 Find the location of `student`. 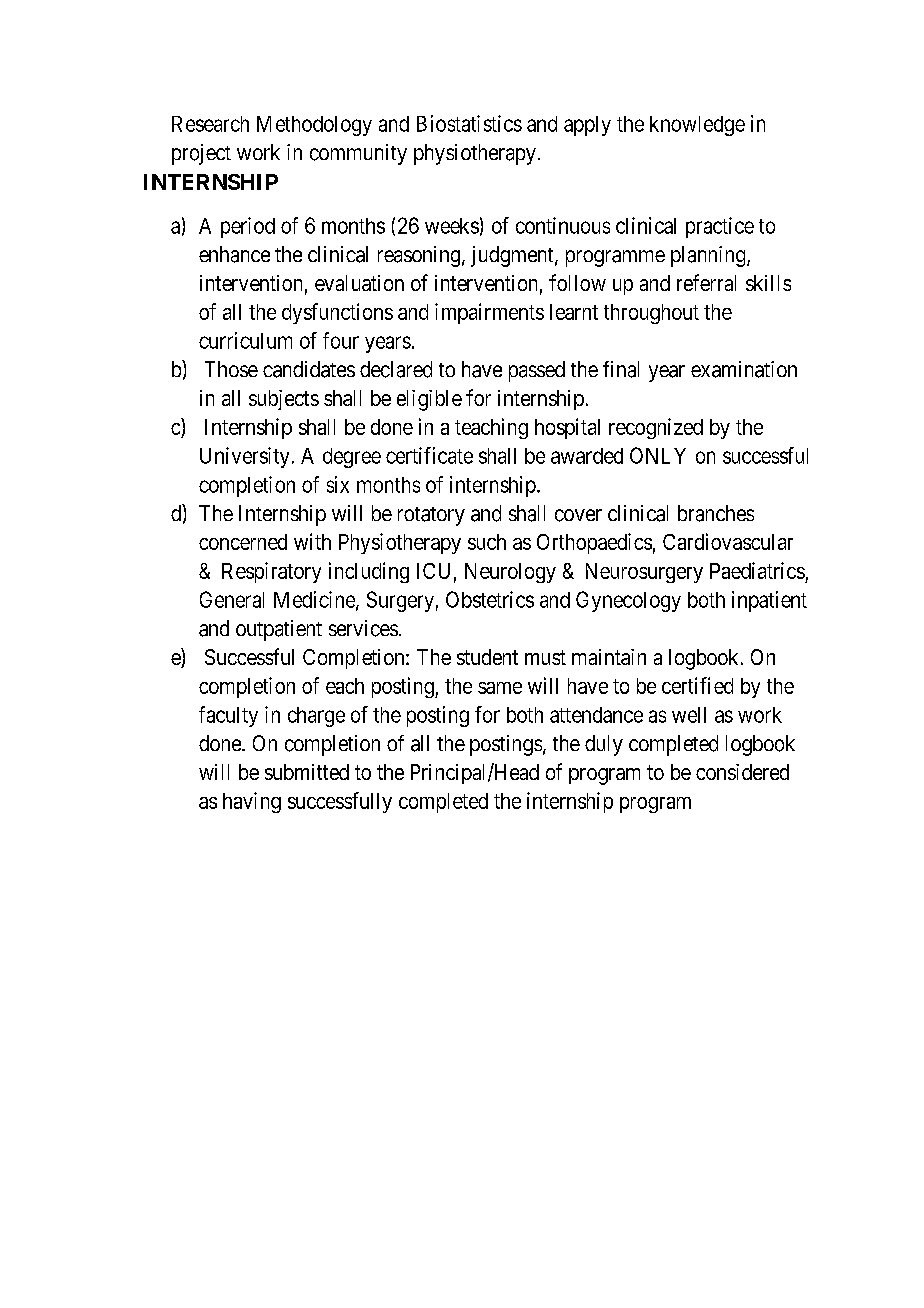

student is located at coordinates (487, 657).
